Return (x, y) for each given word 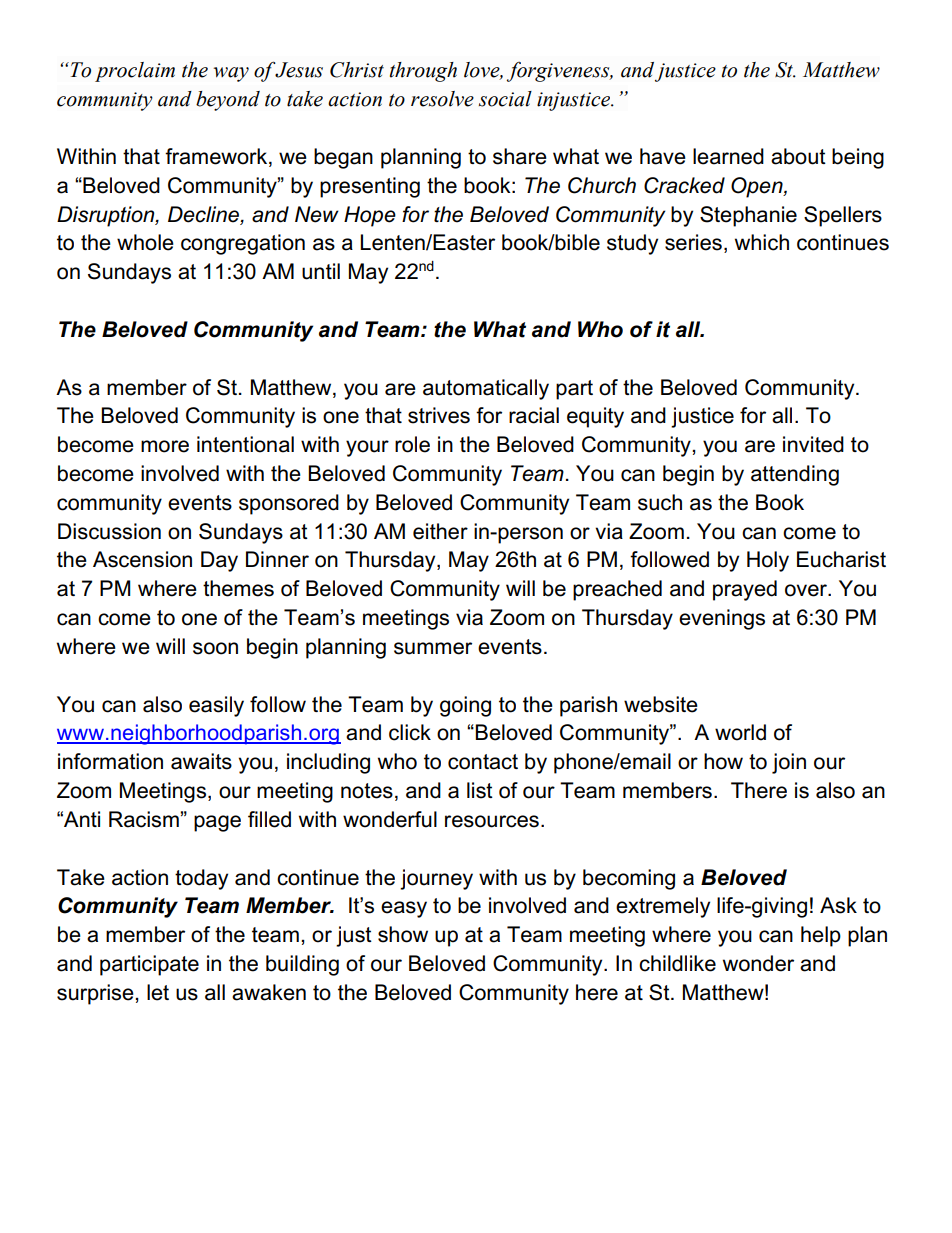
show (403, 934)
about (798, 156)
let (158, 992)
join (789, 763)
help (821, 936)
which (762, 242)
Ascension (142, 559)
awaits (201, 761)
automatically (486, 389)
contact (483, 762)
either (440, 531)
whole (145, 242)
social (505, 99)
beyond (228, 101)
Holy (768, 561)
